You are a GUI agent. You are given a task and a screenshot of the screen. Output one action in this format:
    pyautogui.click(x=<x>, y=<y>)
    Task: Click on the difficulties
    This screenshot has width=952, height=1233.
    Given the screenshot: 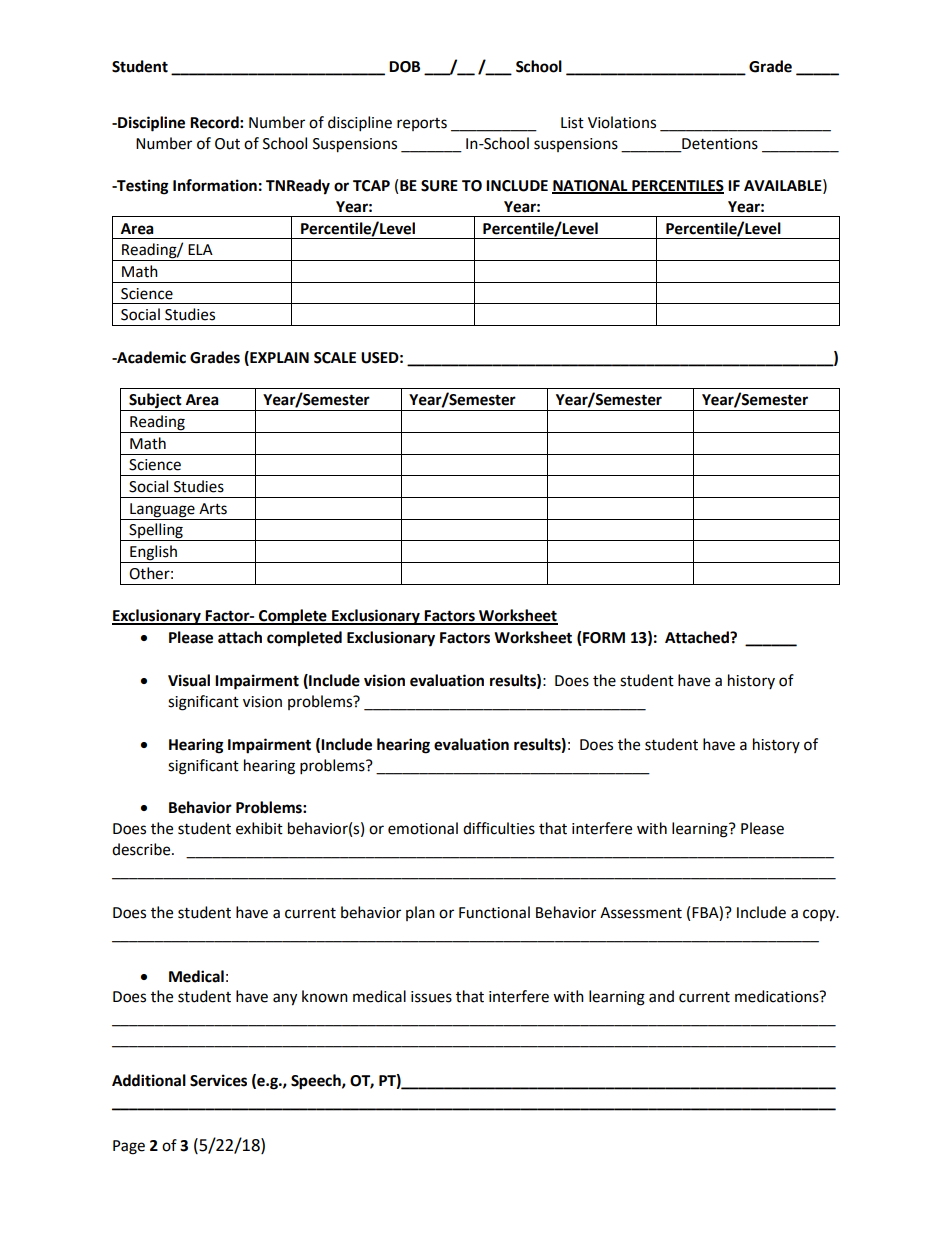 What is the action you would take?
    pyautogui.click(x=499, y=828)
